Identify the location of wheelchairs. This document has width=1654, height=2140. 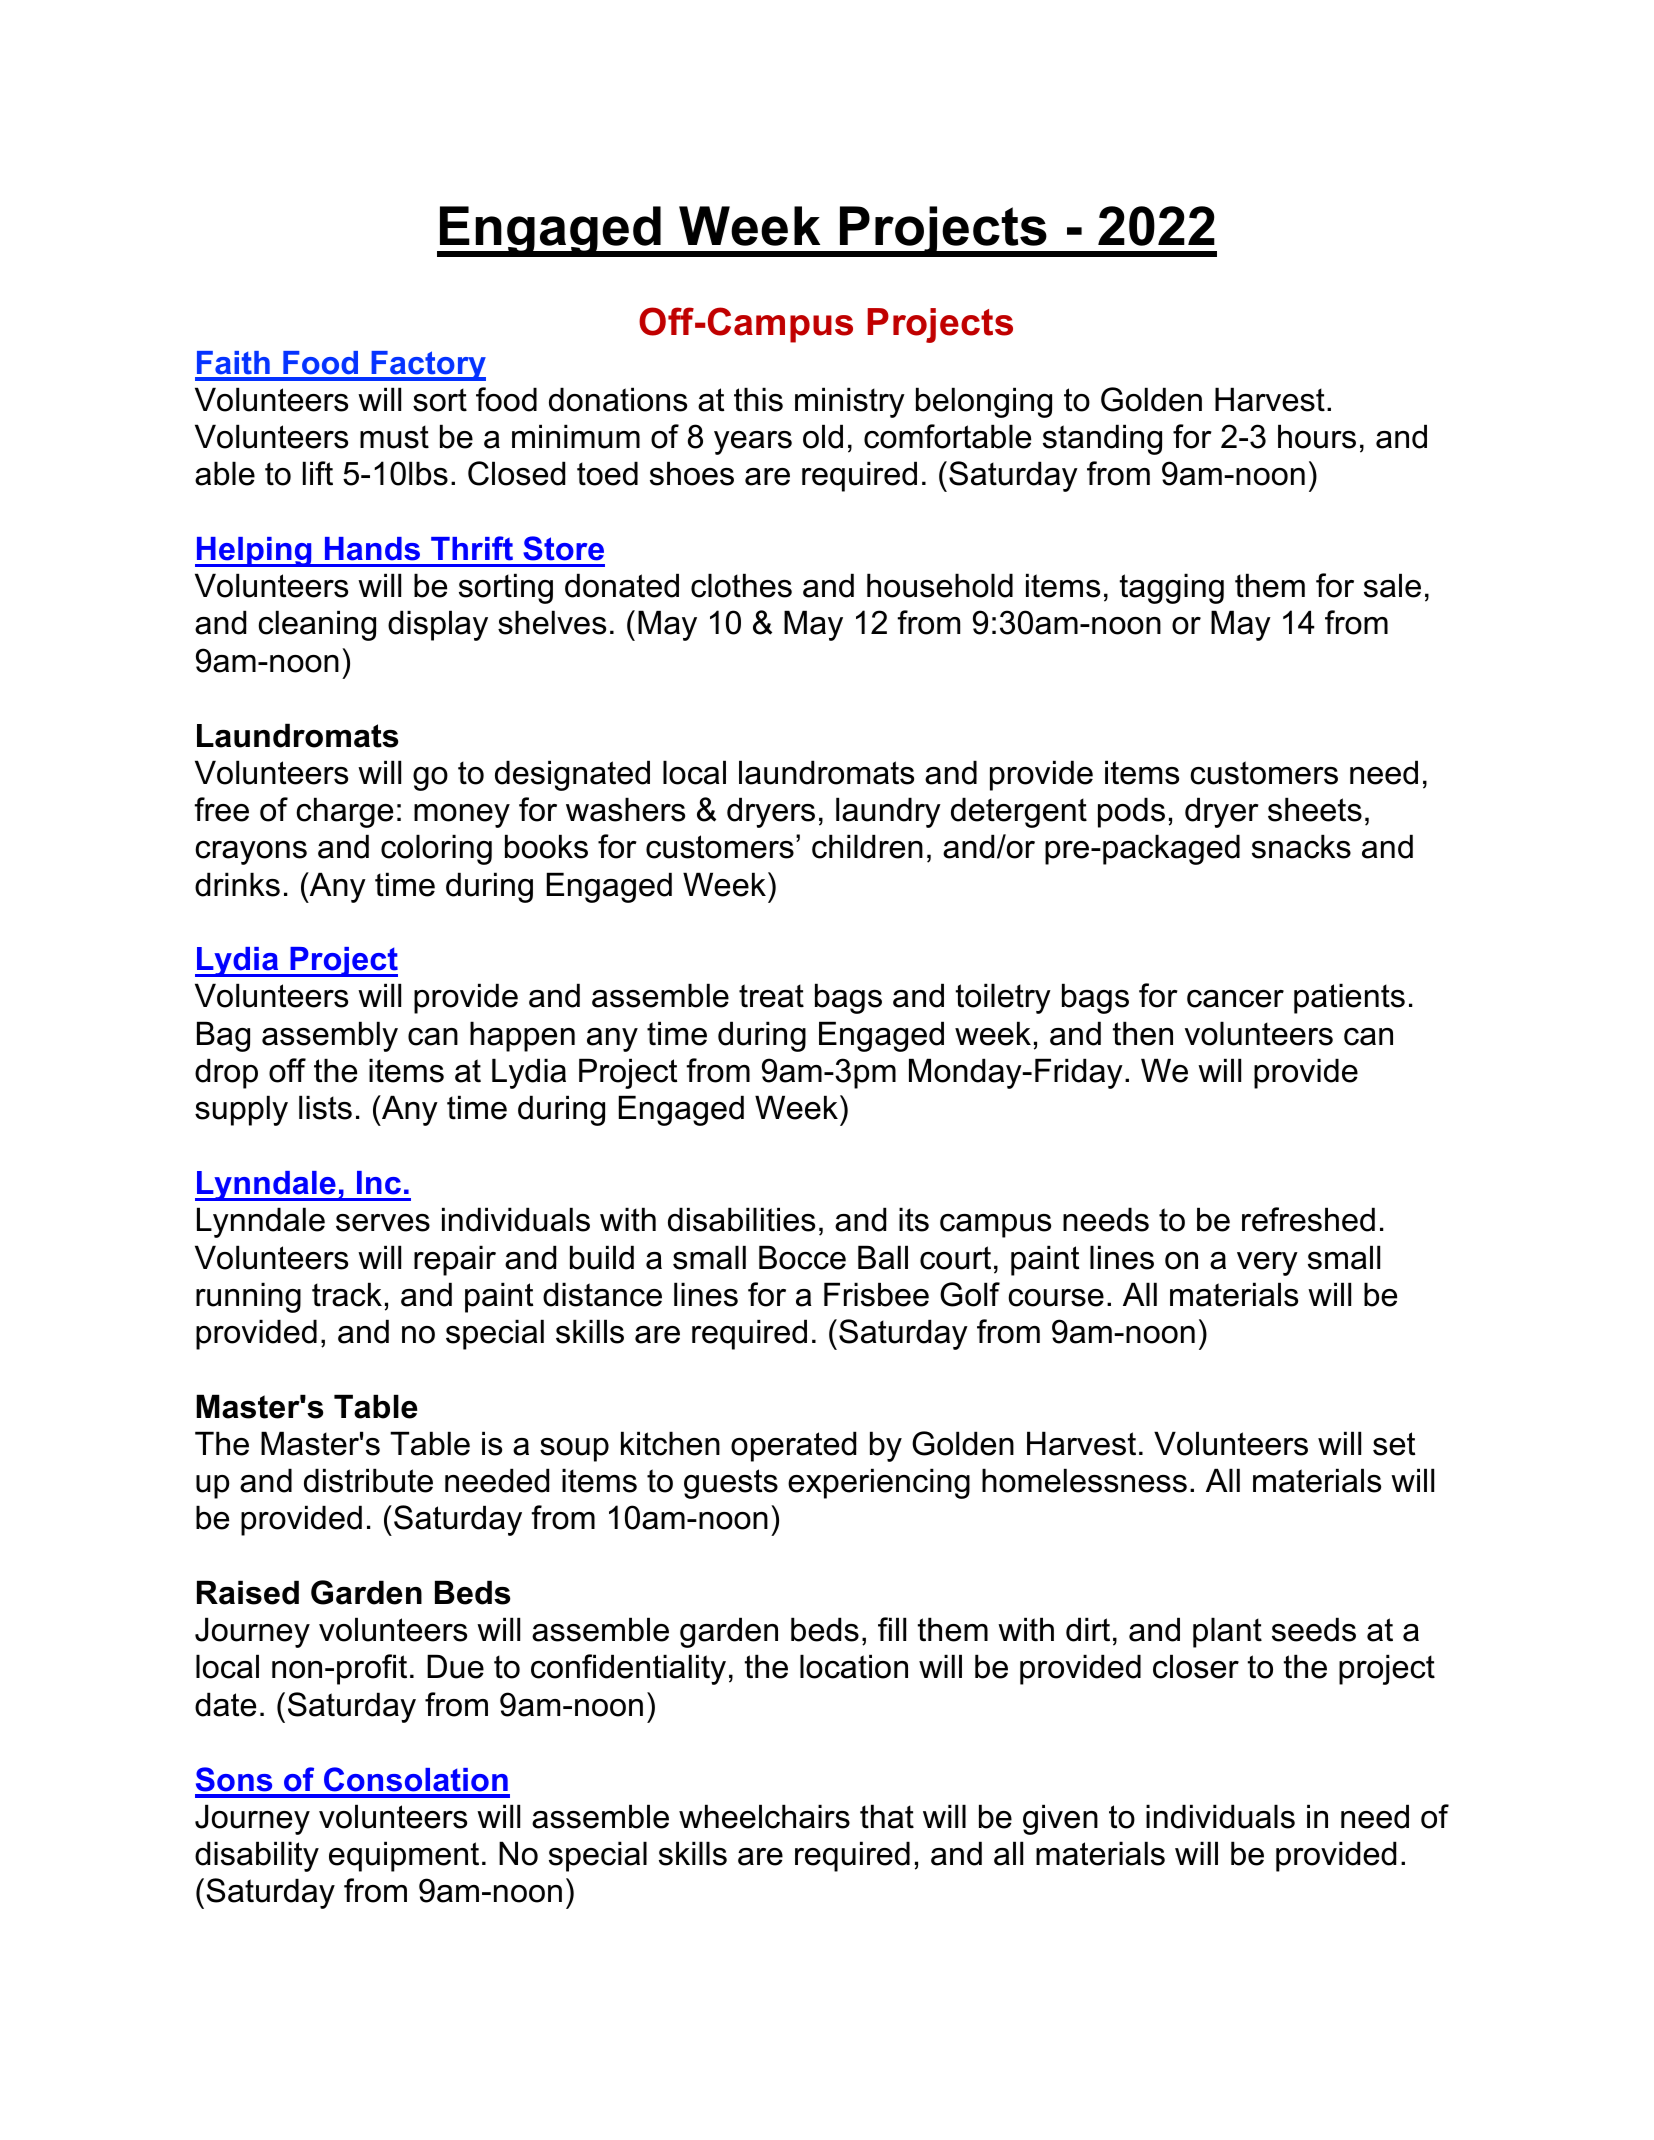
(764, 1816).
